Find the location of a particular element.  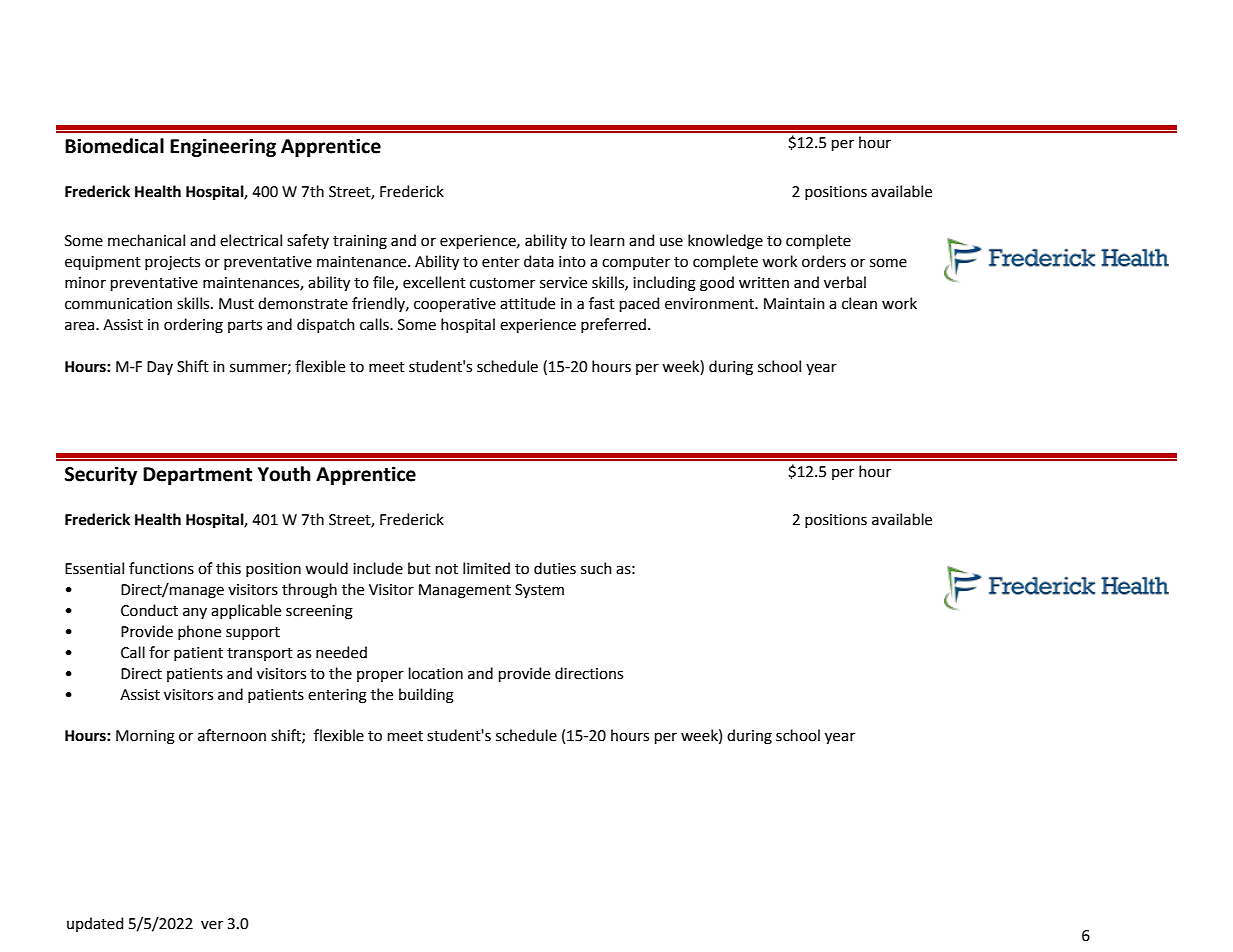

such is located at coordinates (596, 568).
